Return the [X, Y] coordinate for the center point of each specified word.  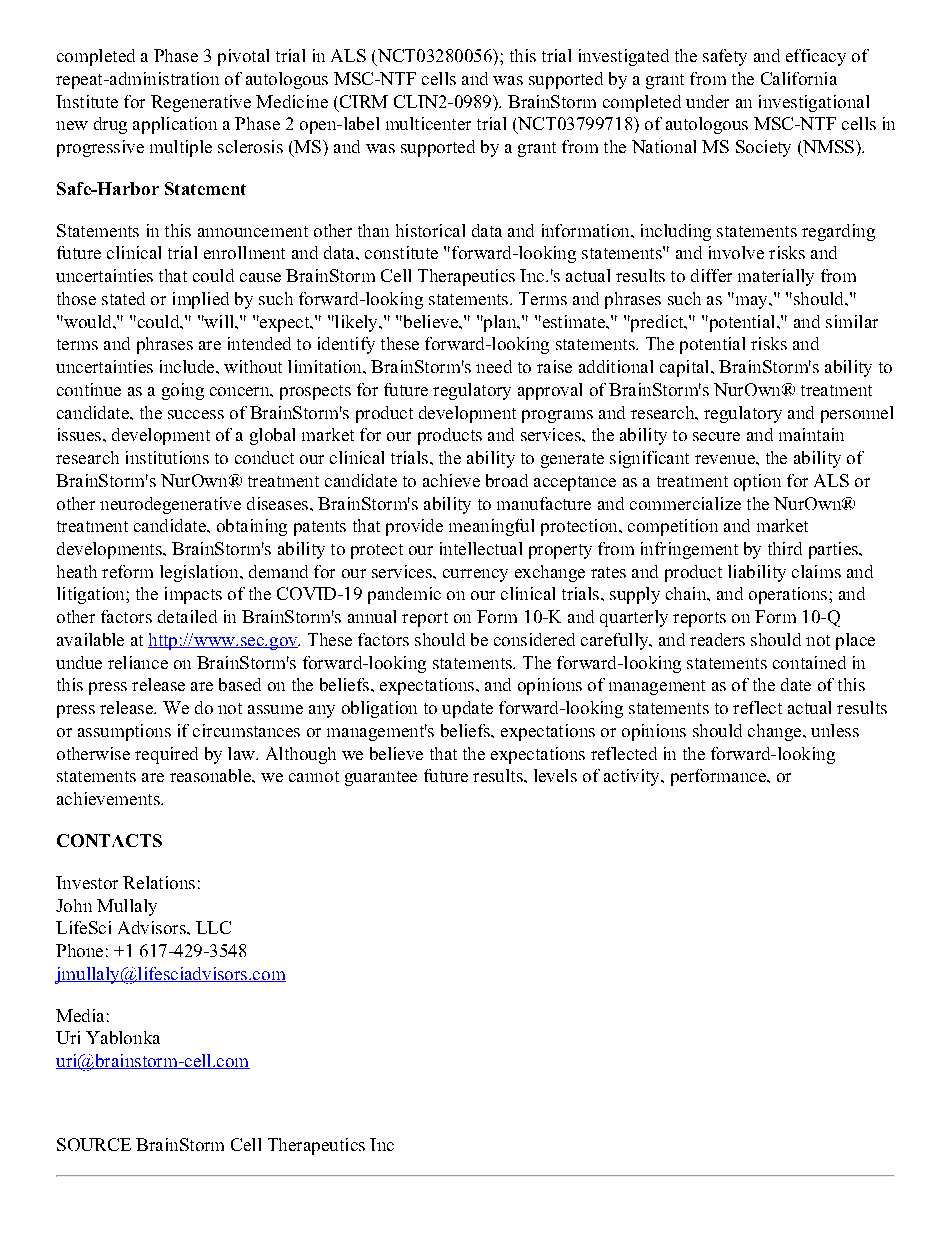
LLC [213, 927]
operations [789, 595]
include [188, 366]
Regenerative [201, 103]
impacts [193, 595]
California [799, 78]
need [494, 366]
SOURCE [94, 1144]
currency [475, 575]
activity [633, 777]
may [753, 302]
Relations [159, 882]
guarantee [381, 778]
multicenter [428, 123]
